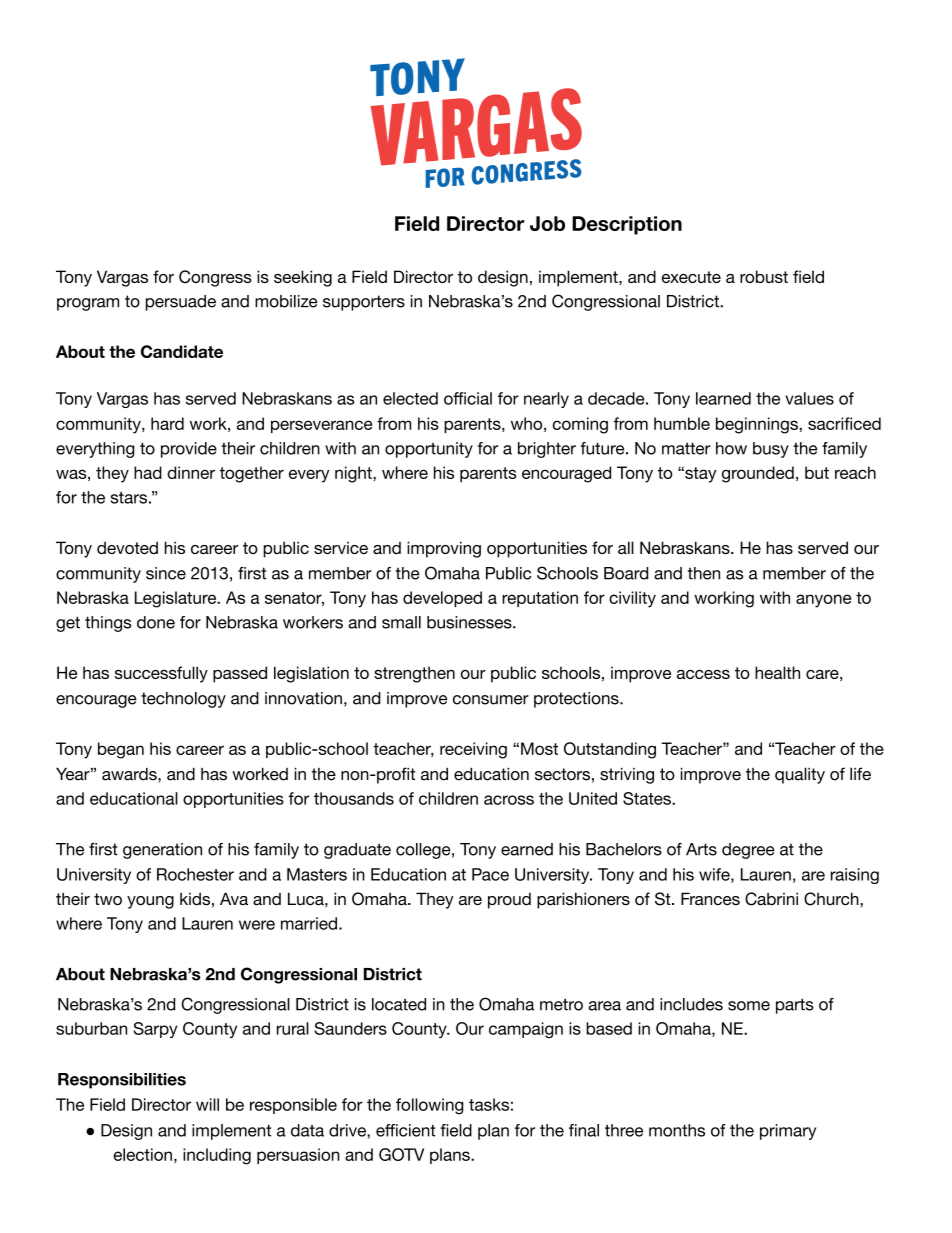 This document has width=952, height=1233. What do you see at coordinates (444, 549) in the document?
I see `improving` at bounding box center [444, 549].
